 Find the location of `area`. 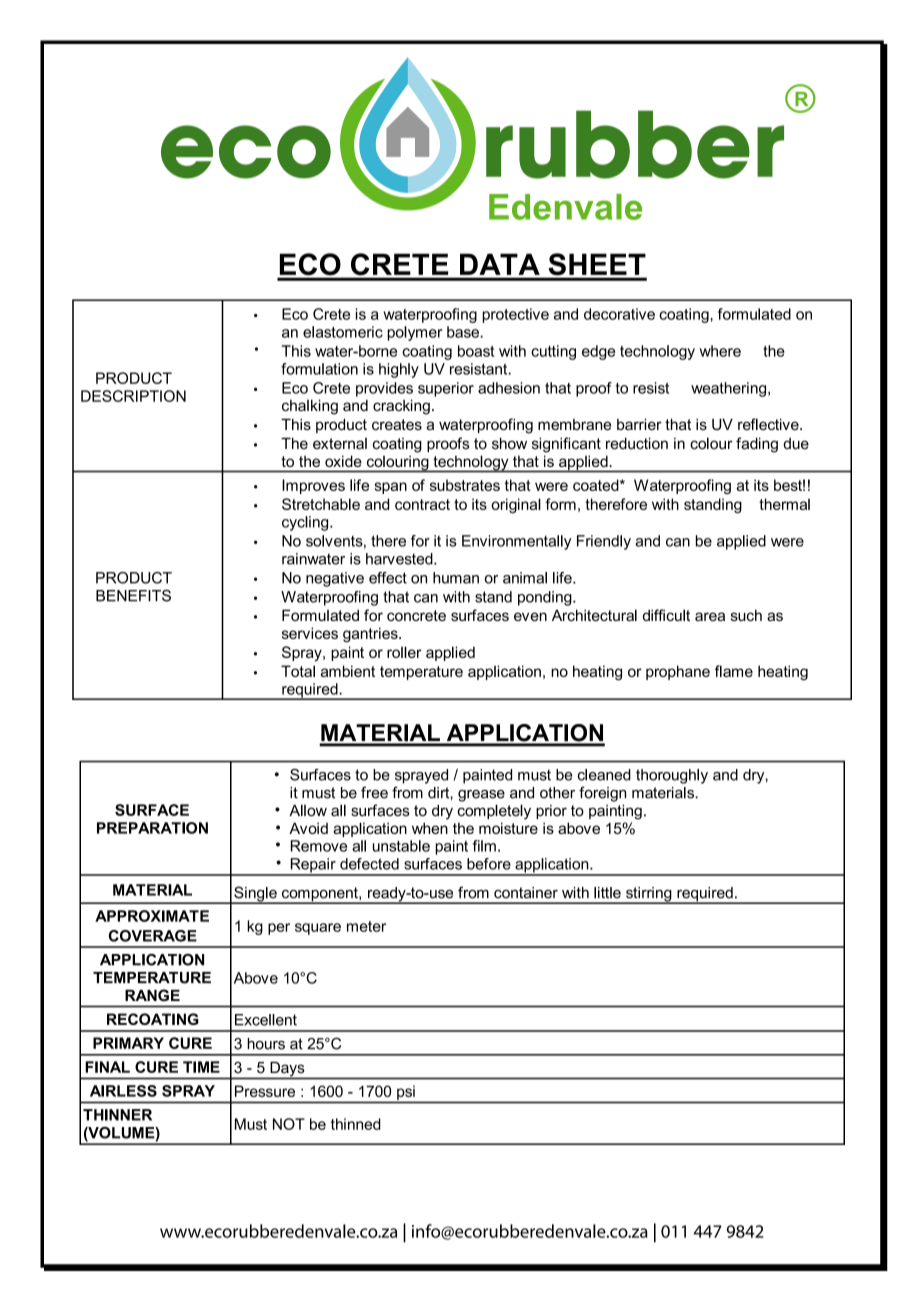

area is located at coordinates (710, 616).
